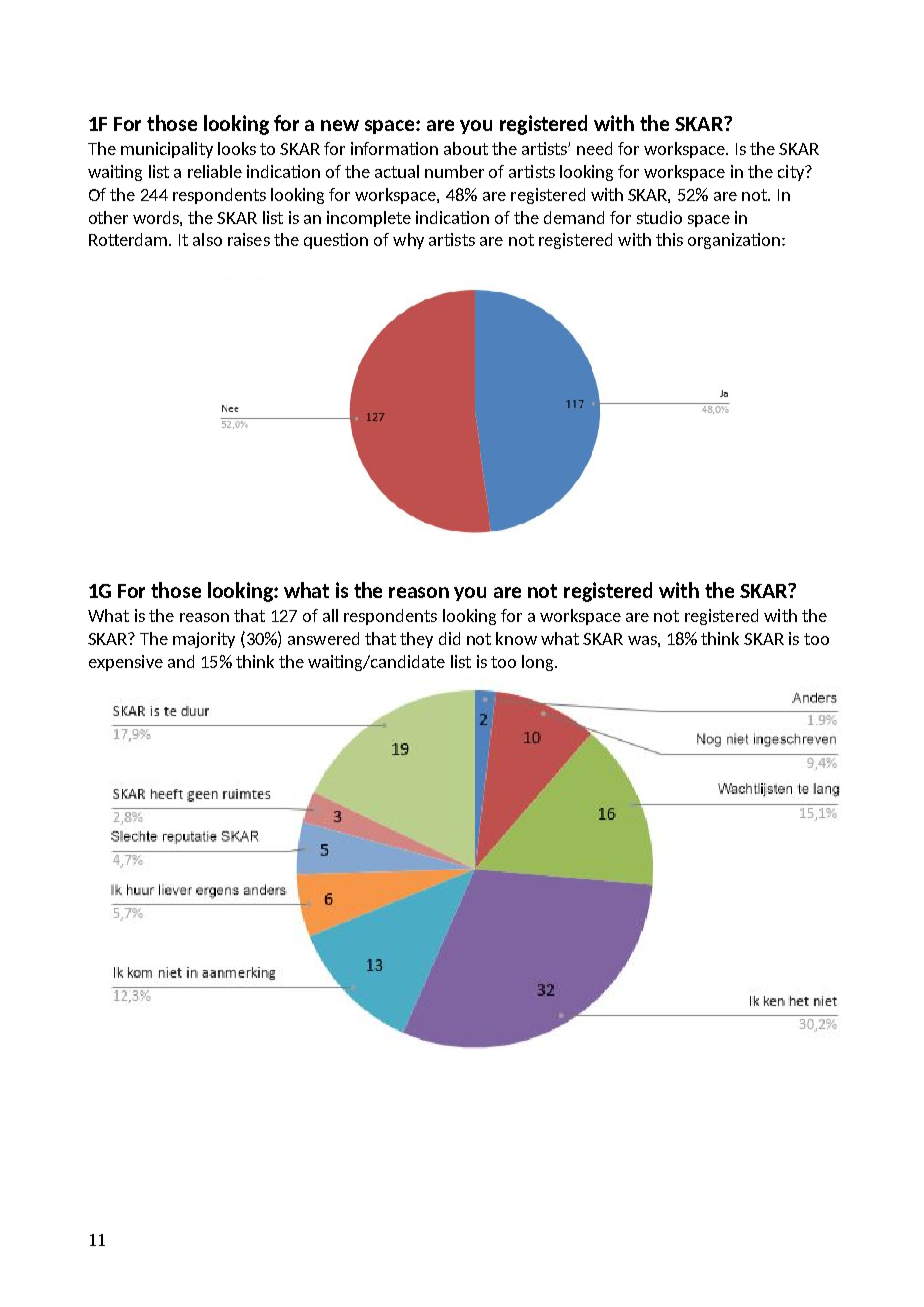 The height and width of the screenshot is (1307, 924). I want to click on majority, so click(204, 640).
